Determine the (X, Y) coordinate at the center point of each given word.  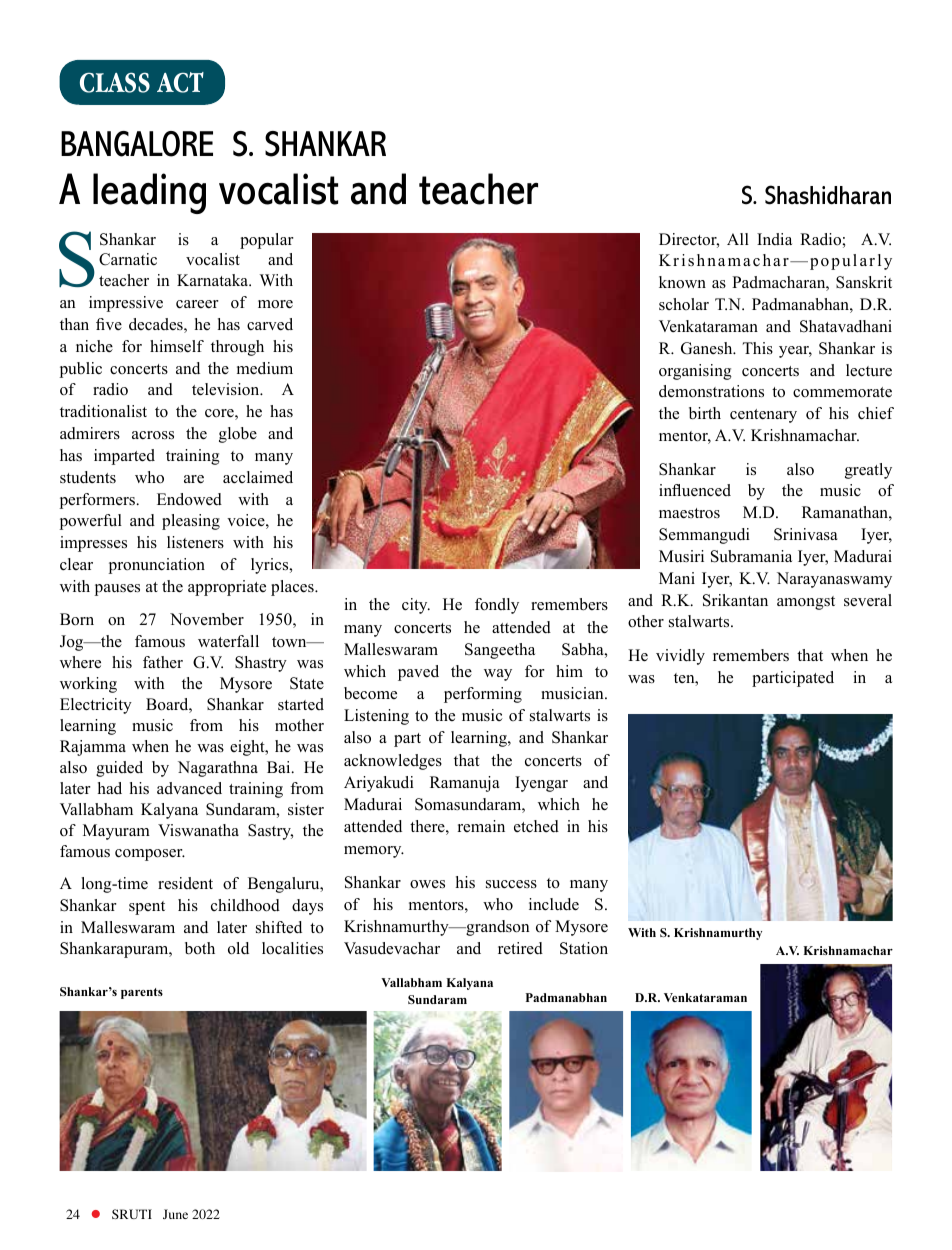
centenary (763, 416)
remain (481, 826)
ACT (180, 82)
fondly (497, 606)
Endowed (189, 499)
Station (584, 948)
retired (520, 948)
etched (536, 826)
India (774, 239)
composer (150, 855)
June (175, 1214)
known (682, 282)
